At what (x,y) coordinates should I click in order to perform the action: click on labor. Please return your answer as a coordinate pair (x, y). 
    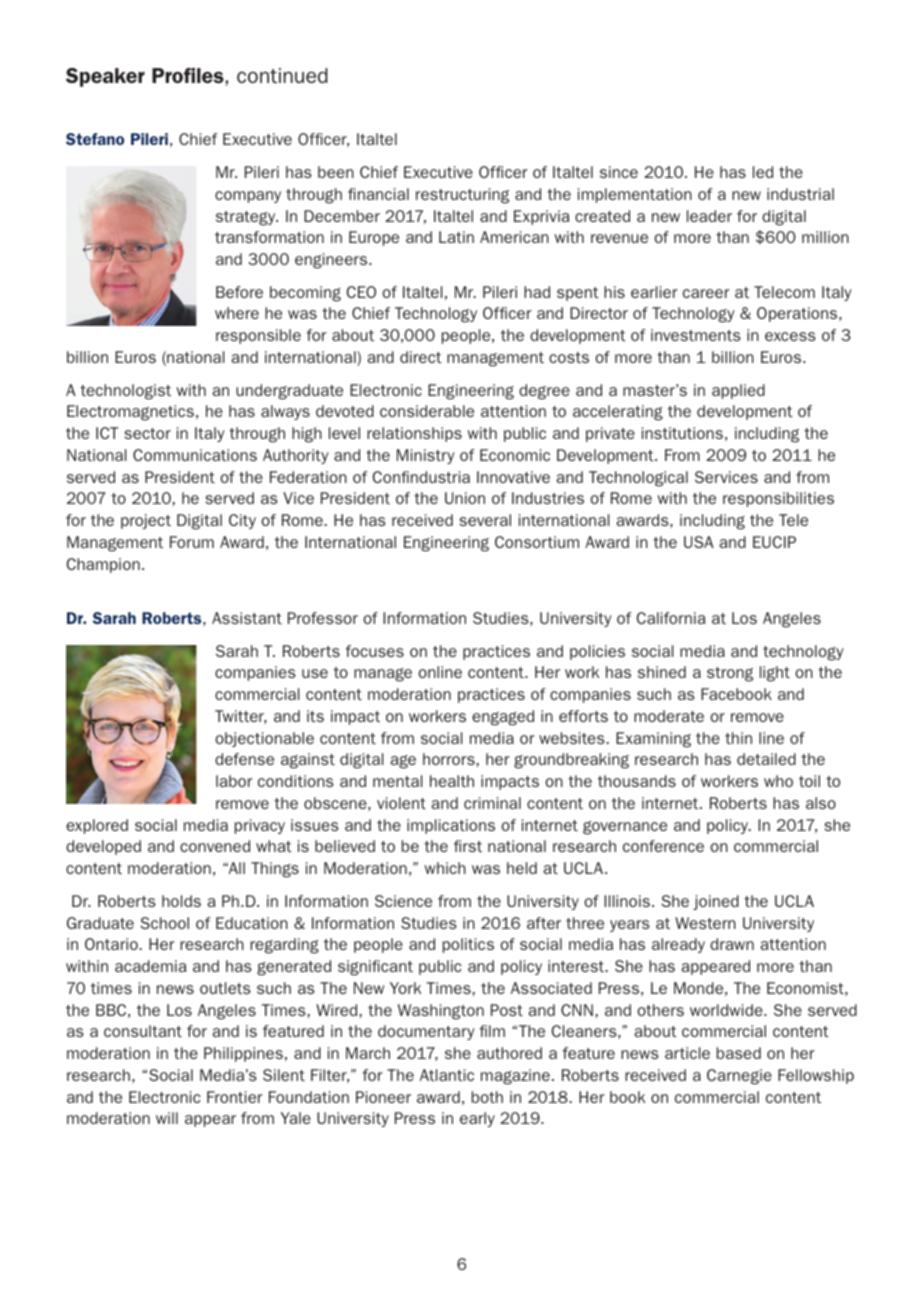
    Looking at the image, I should click on (234, 781).
